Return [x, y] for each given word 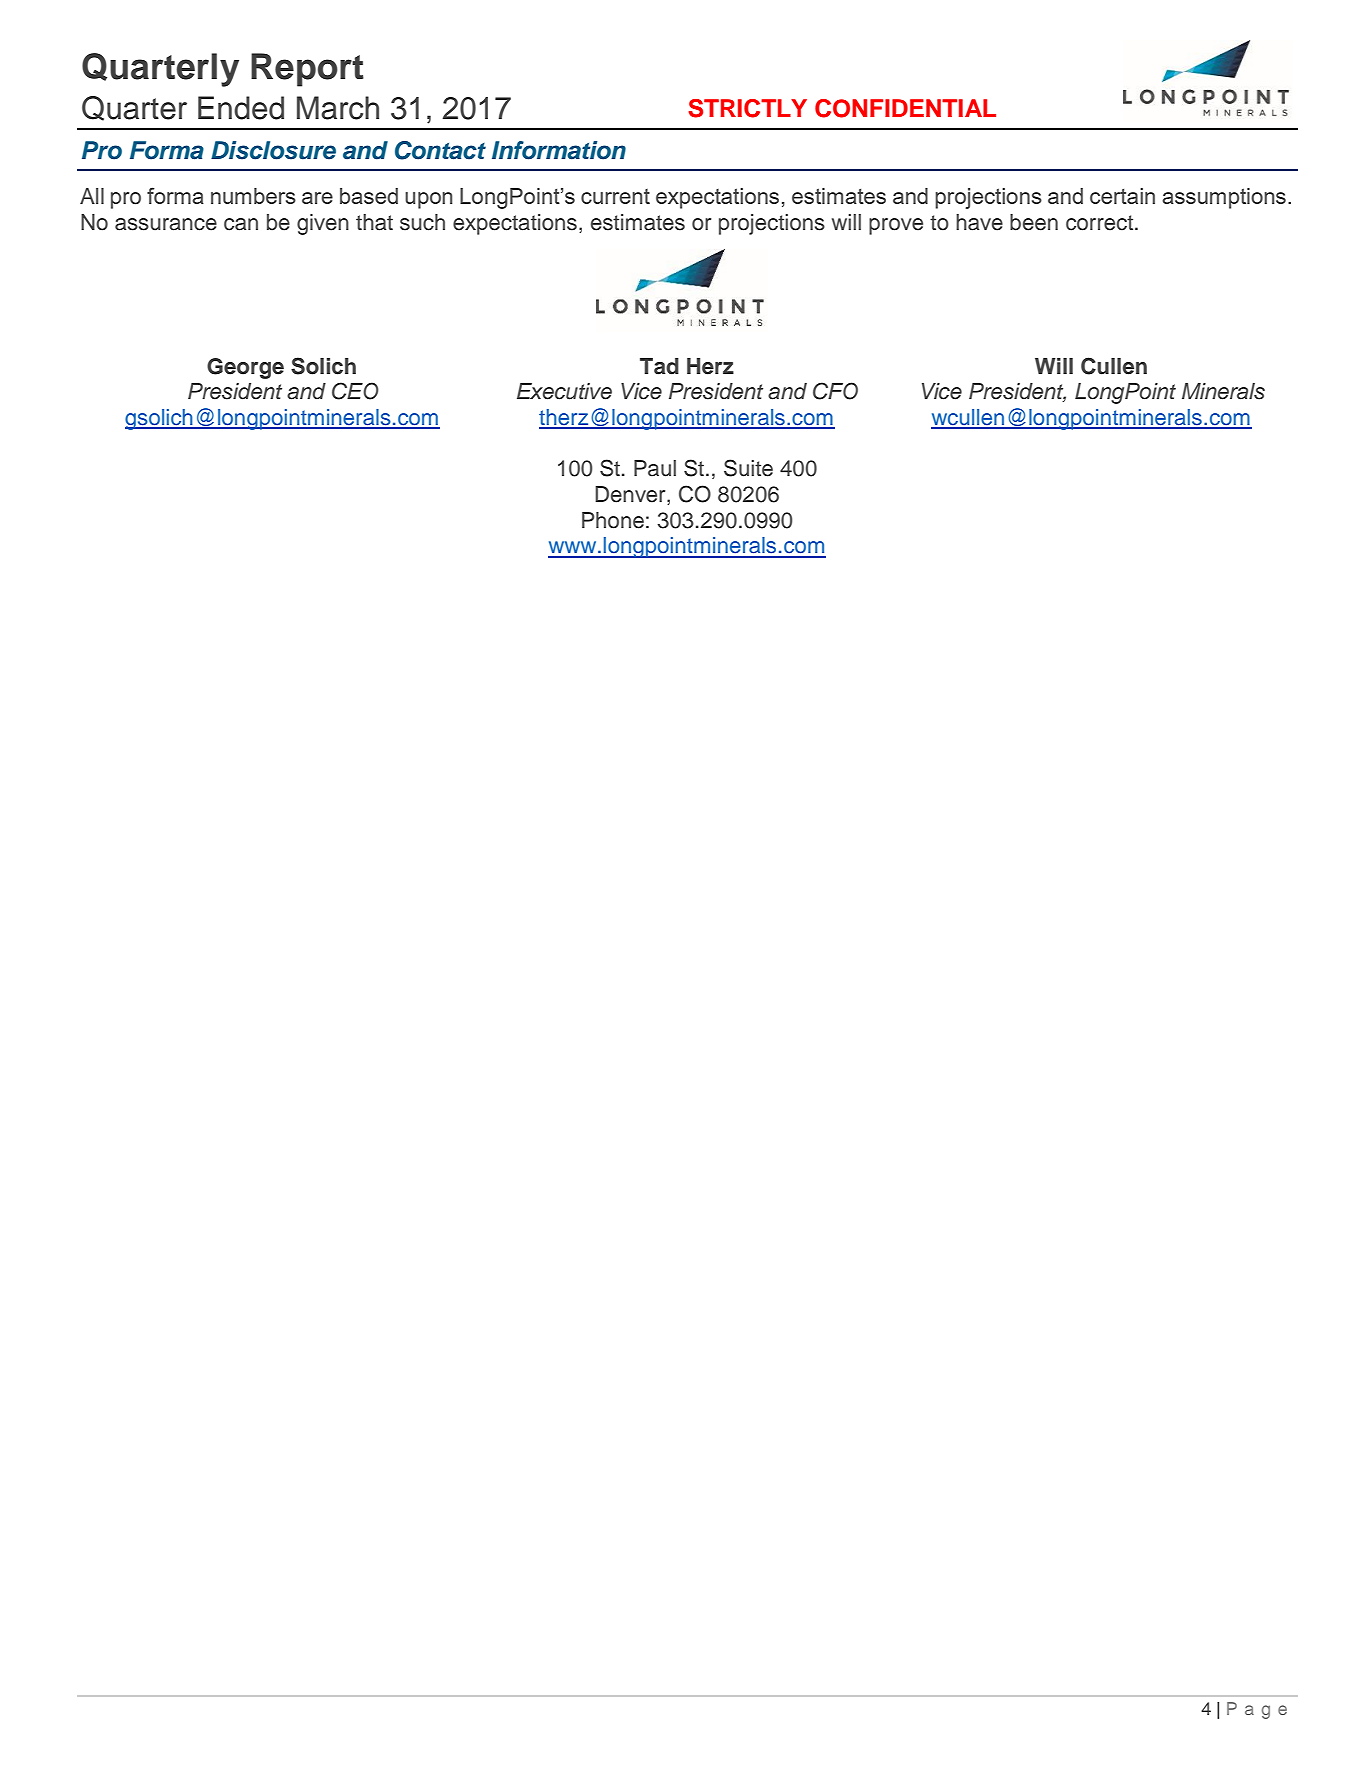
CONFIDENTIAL [905, 108]
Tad [659, 366]
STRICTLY [748, 108]
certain [1122, 196]
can [241, 224]
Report [307, 70]
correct [1101, 223]
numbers [253, 196]
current [615, 196]
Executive [564, 391]
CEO [355, 391]
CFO [835, 391]
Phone [613, 520]
